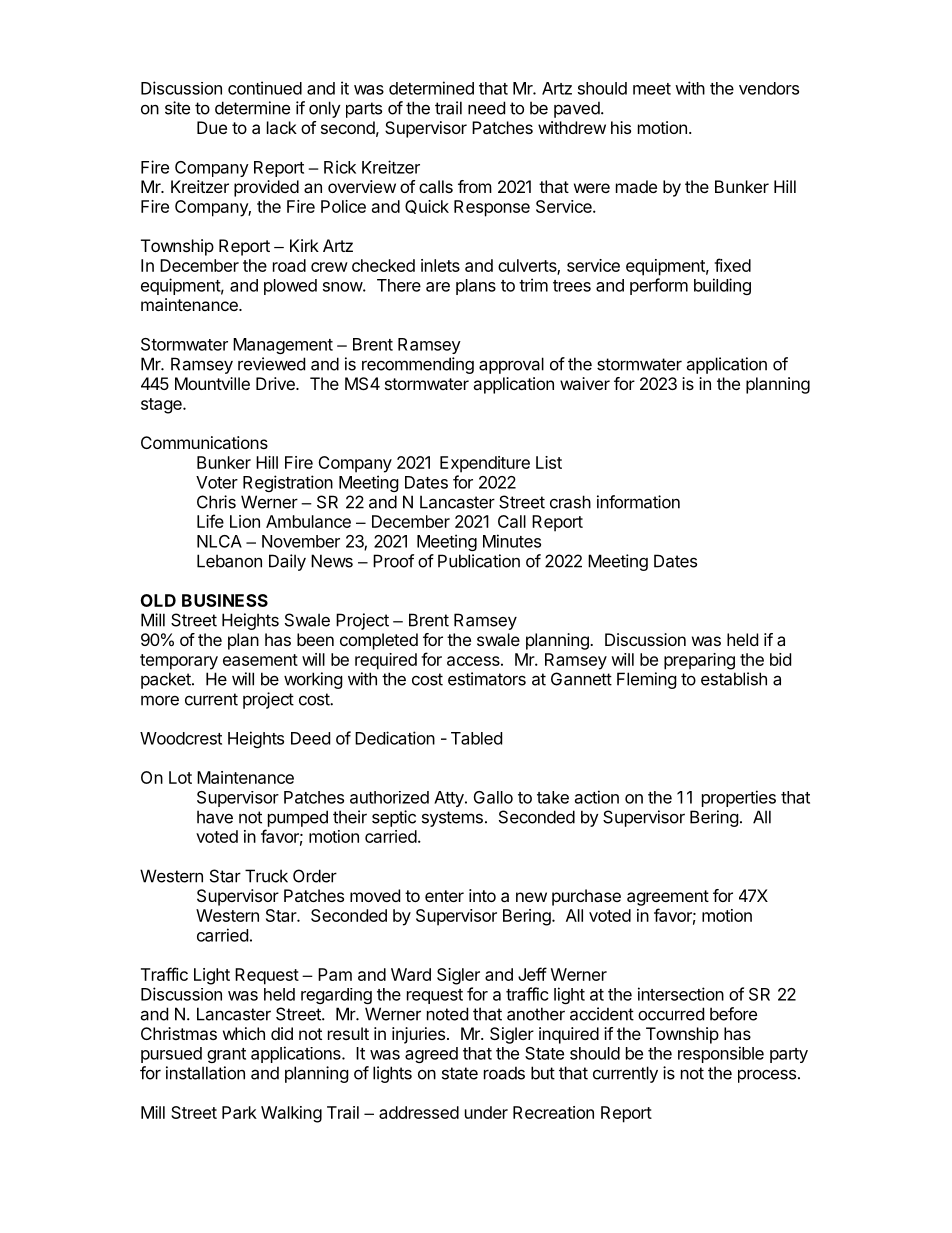 Image resolution: width=952 pixels, height=1233 pixels. What do you see at coordinates (180, 777) in the screenshot?
I see `Lot` at bounding box center [180, 777].
